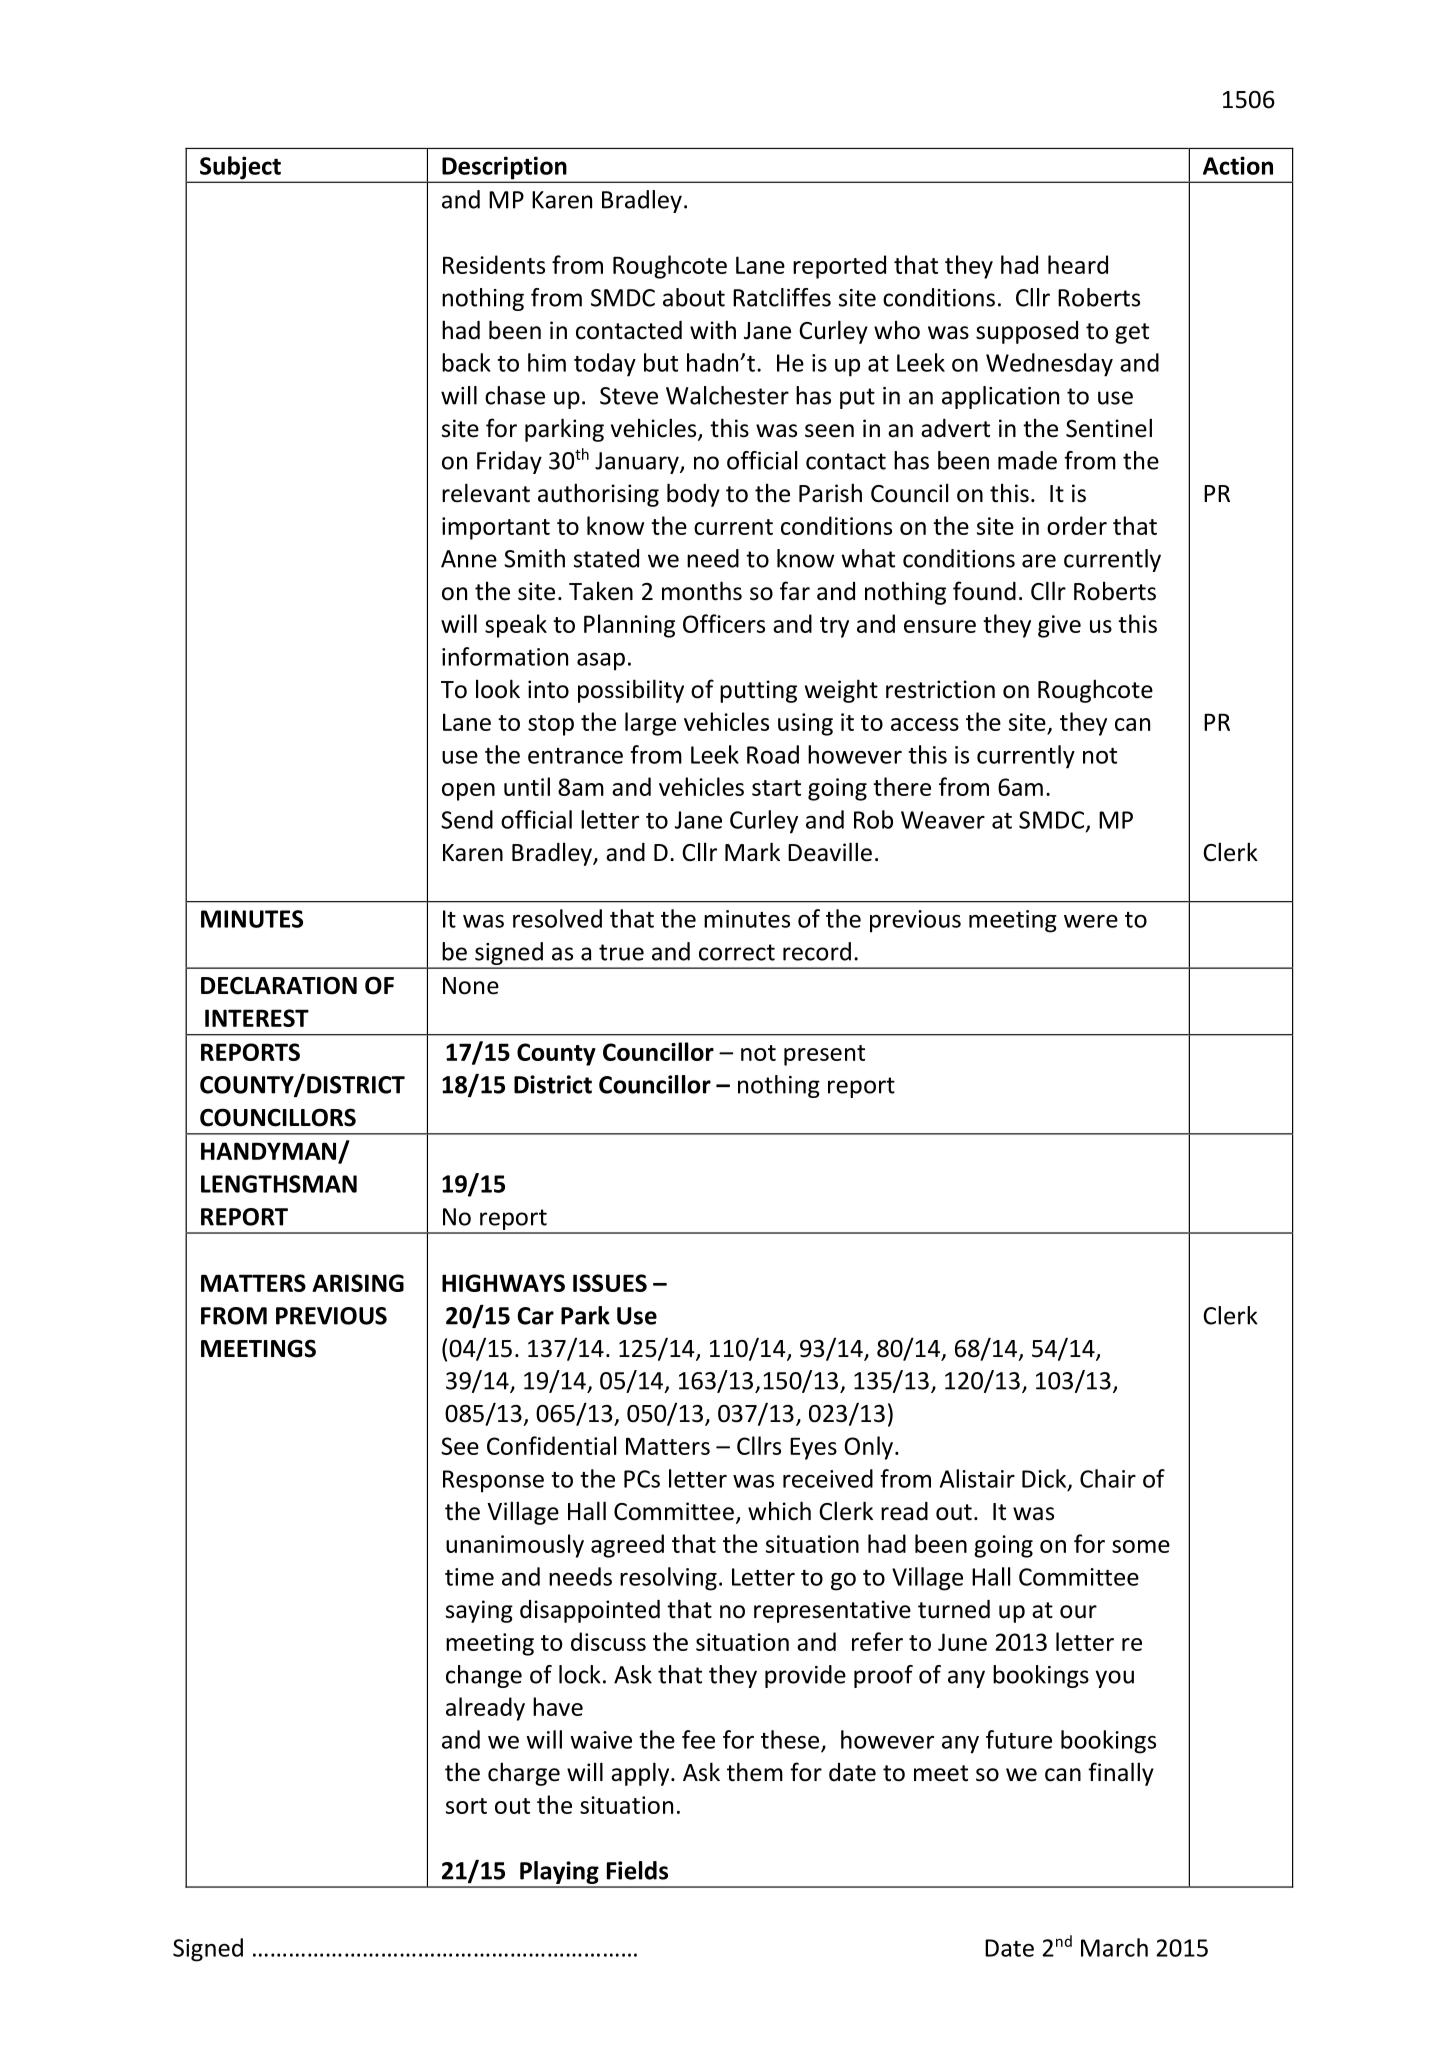  What do you see at coordinates (1108, 1478) in the screenshot?
I see `Chair` at bounding box center [1108, 1478].
